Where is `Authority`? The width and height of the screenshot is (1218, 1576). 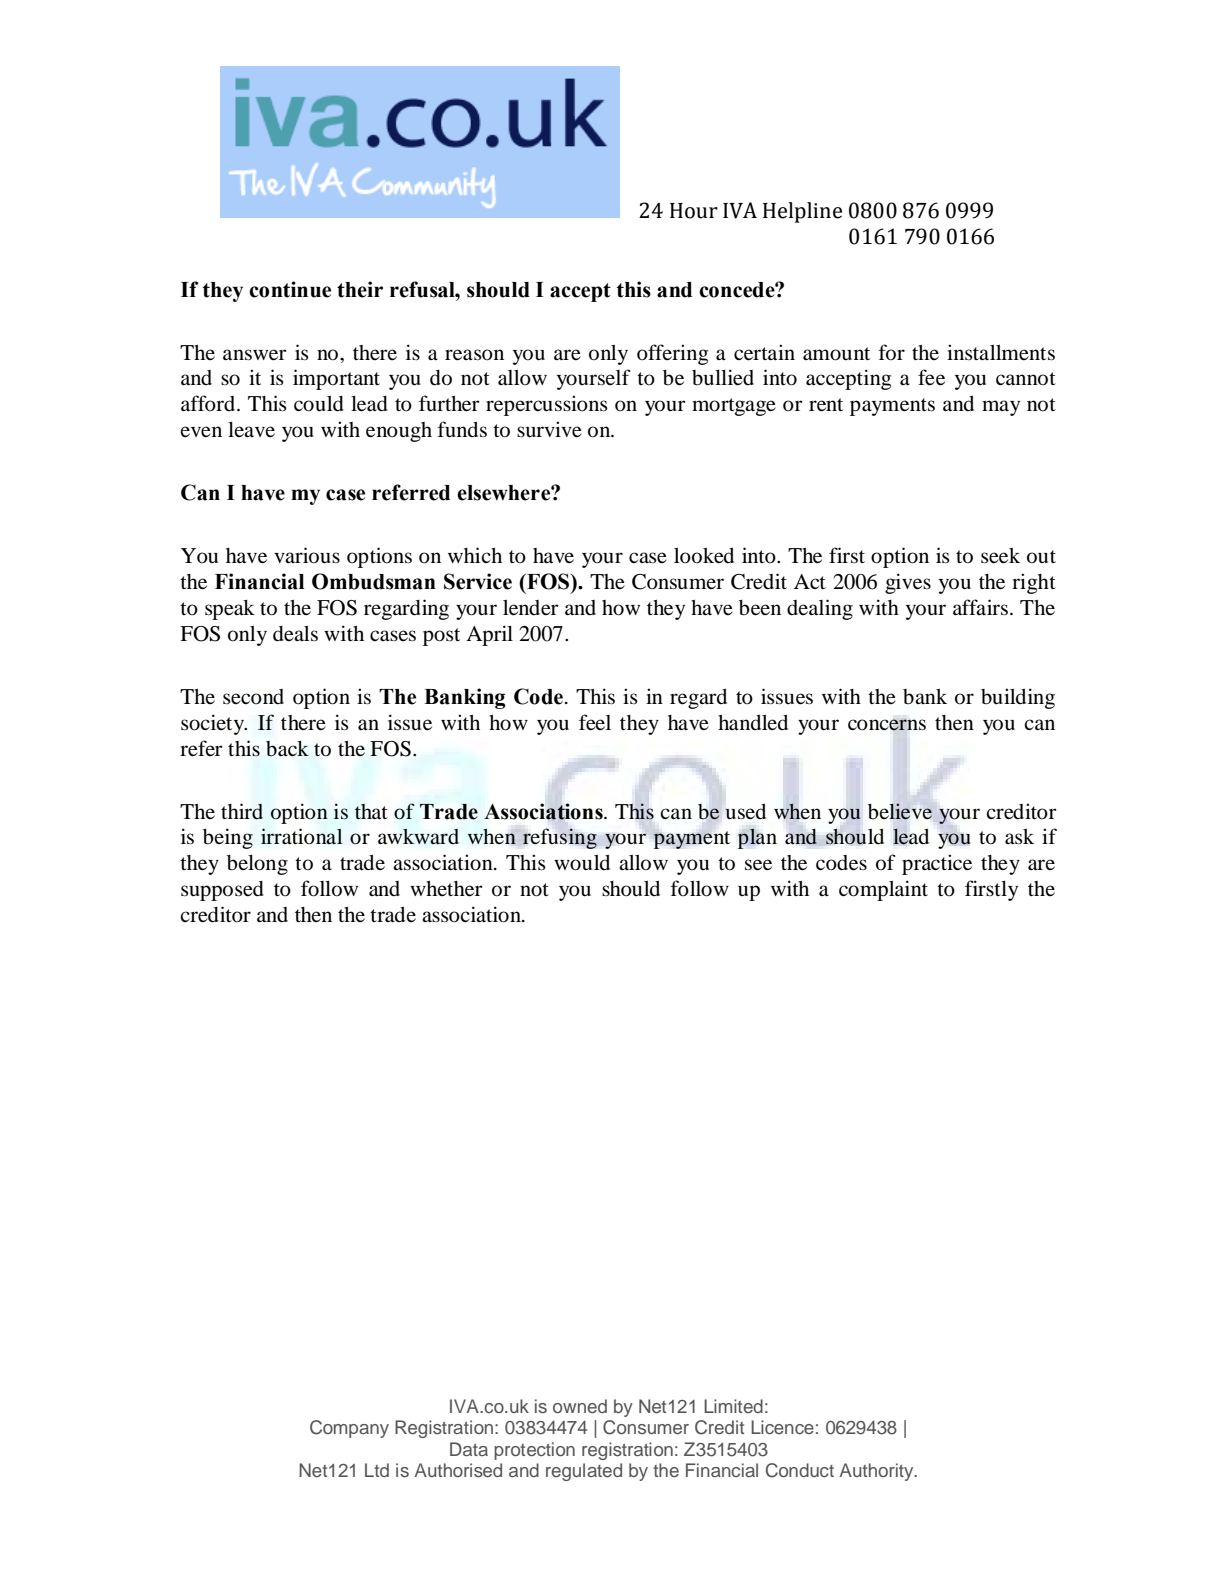
Authority is located at coordinates (877, 1472).
